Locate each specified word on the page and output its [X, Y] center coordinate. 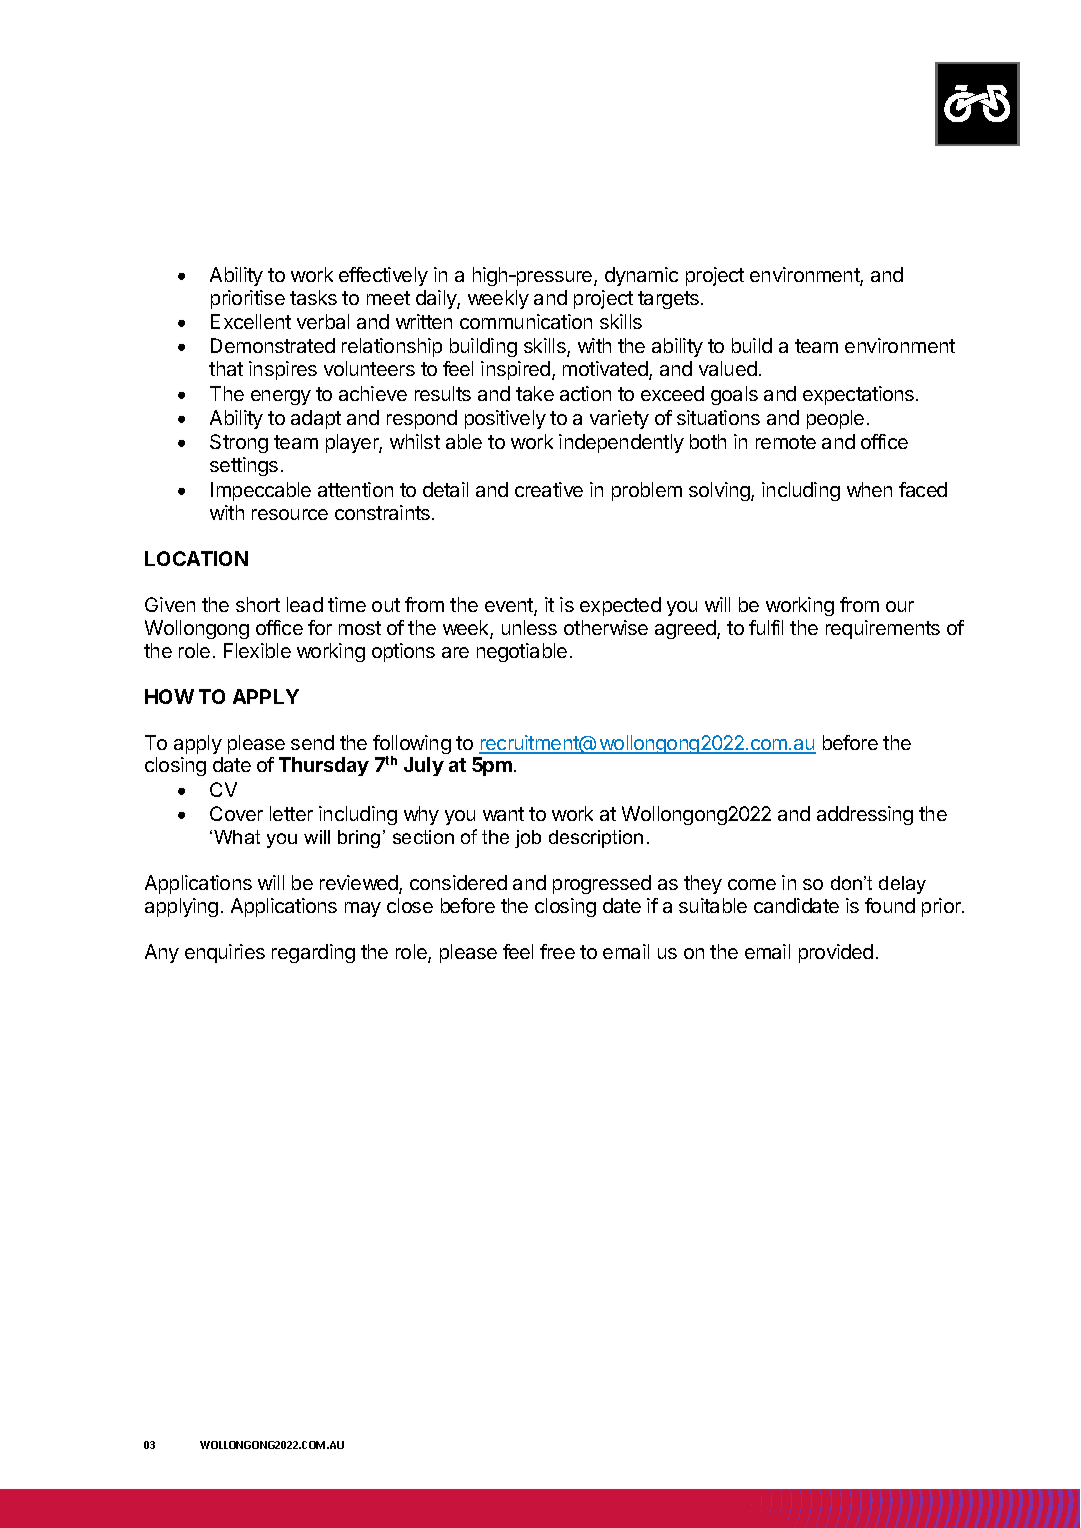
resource [290, 514]
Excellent [251, 321]
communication [526, 321]
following [412, 746]
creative [549, 489]
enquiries [225, 953]
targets [668, 300]
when [869, 489]
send [312, 742]
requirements [883, 629]
